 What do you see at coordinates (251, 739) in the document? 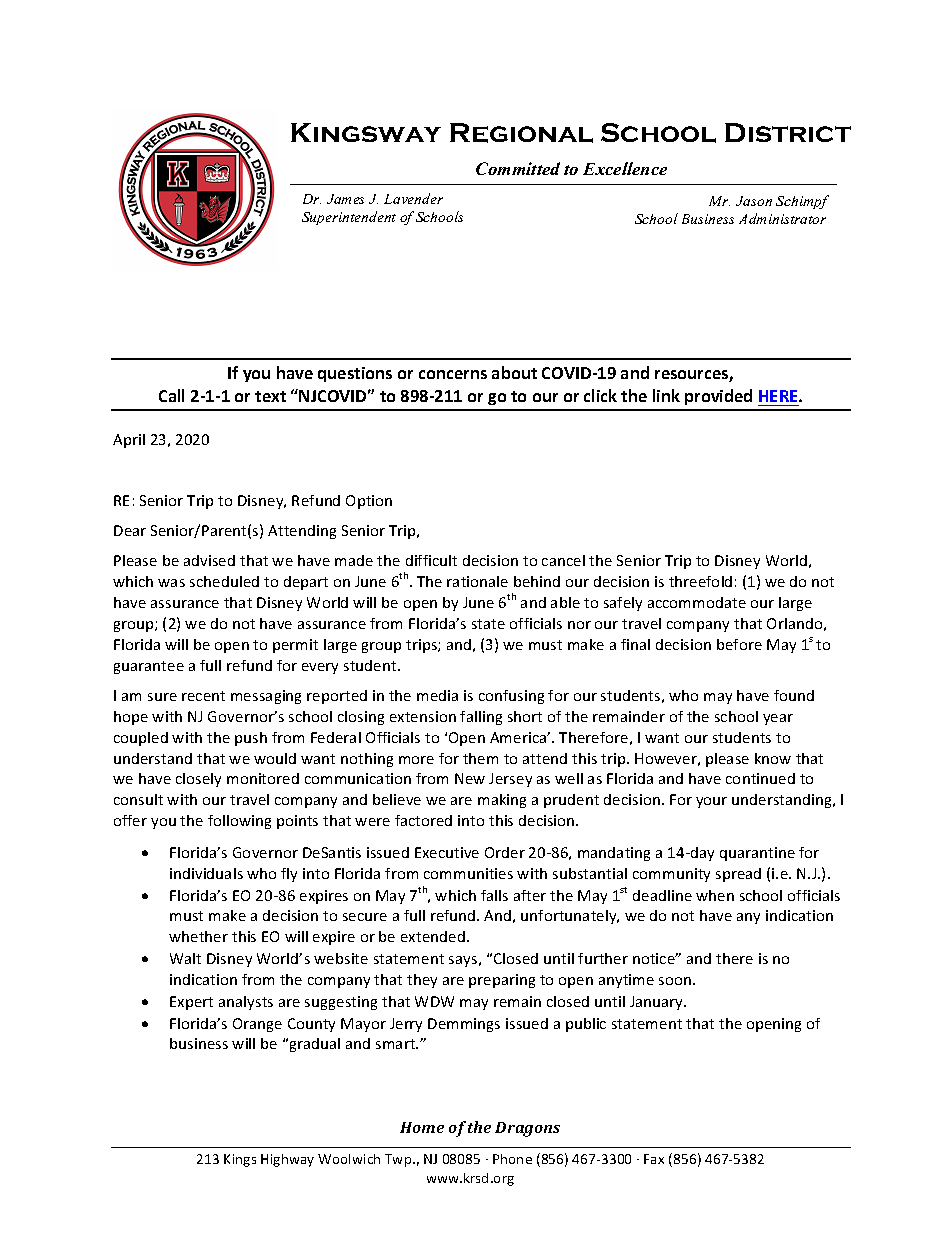
I see `push` at bounding box center [251, 739].
